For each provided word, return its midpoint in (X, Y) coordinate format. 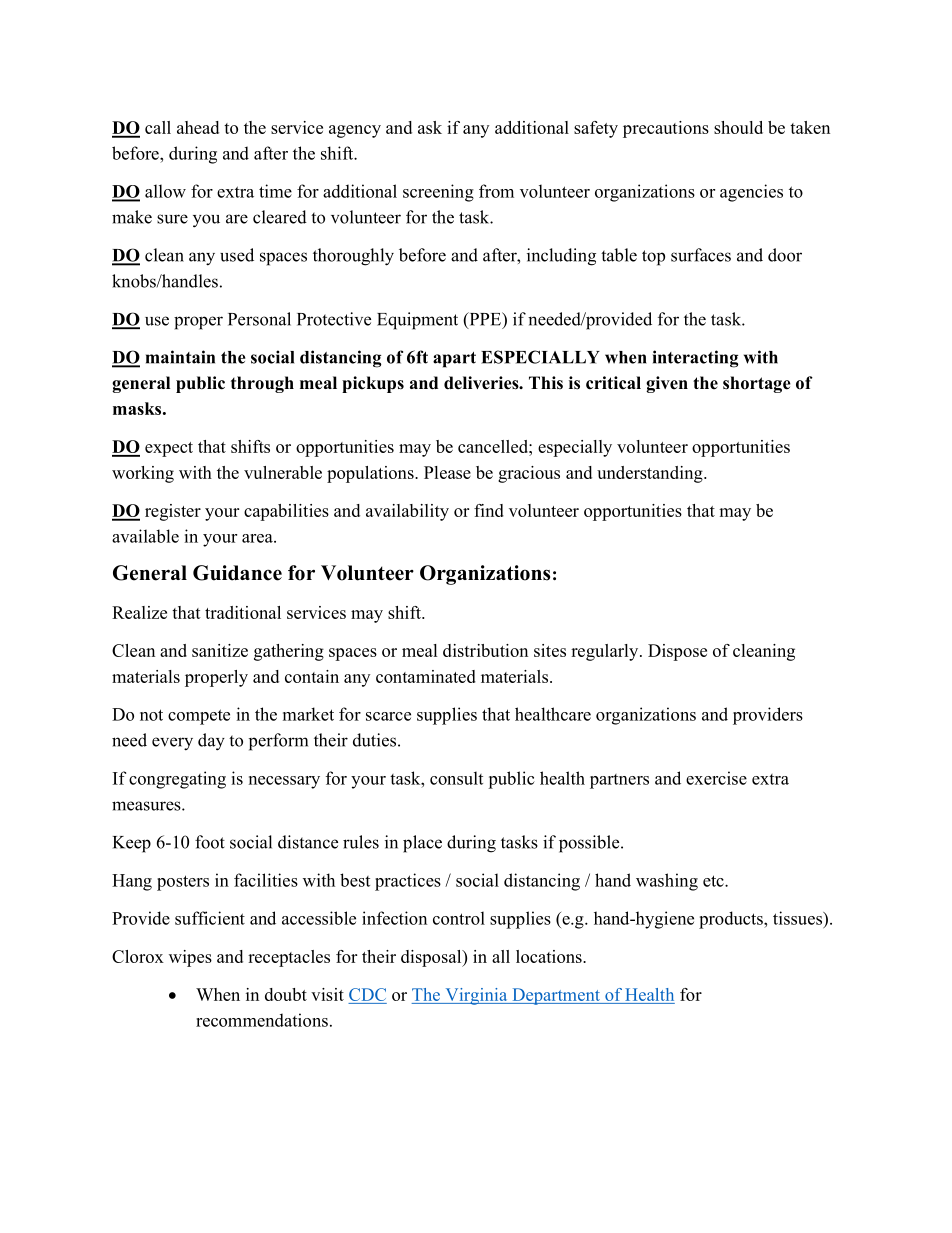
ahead (198, 127)
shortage (757, 384)
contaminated (426, 676)
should (738, 127)
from (496, 191)
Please (447, 472)
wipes (190, 958)
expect (169, 449)
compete (199, 717)
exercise (716, 778)
